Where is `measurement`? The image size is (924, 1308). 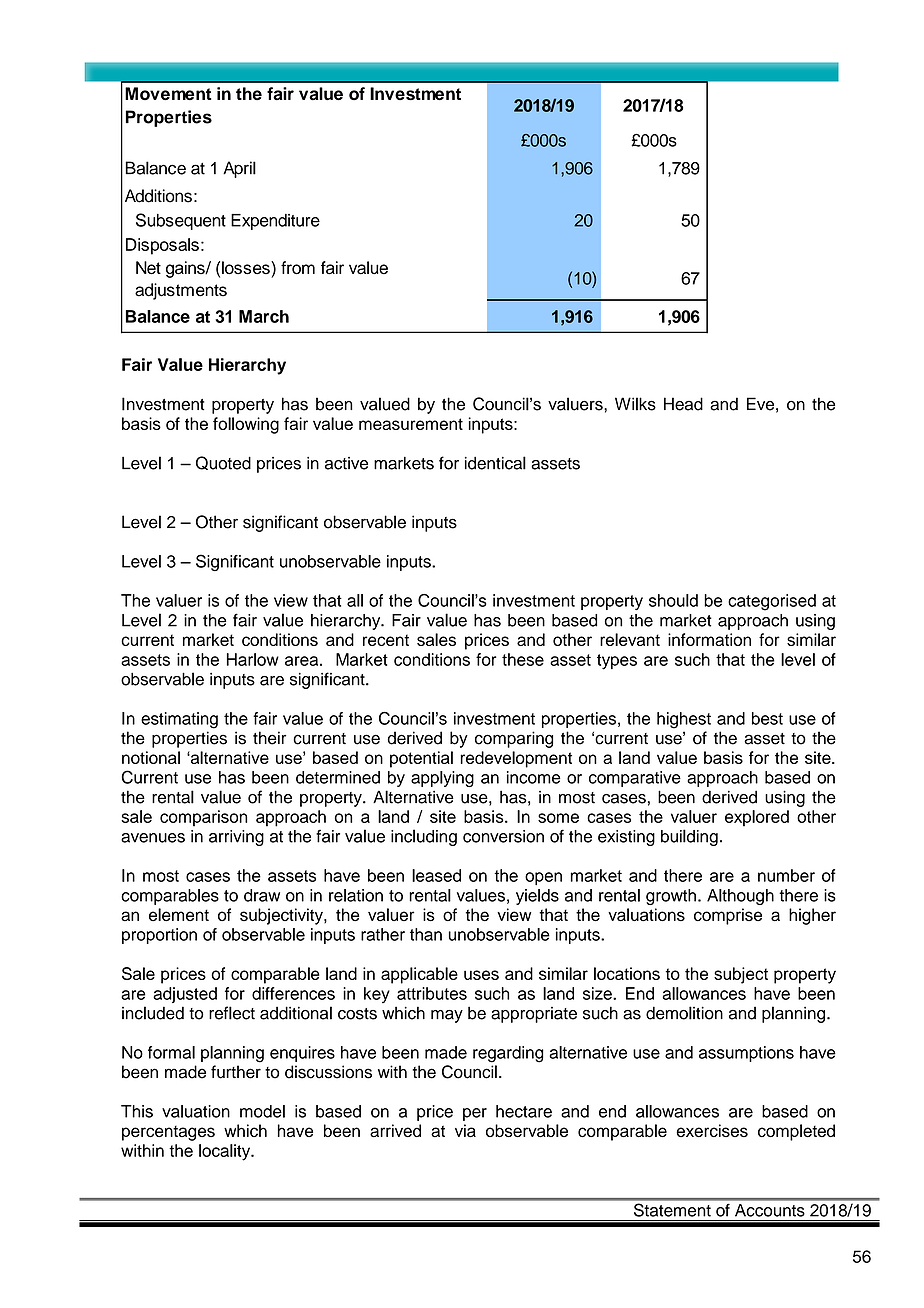 measurement is located at coordinates (411, 424).
